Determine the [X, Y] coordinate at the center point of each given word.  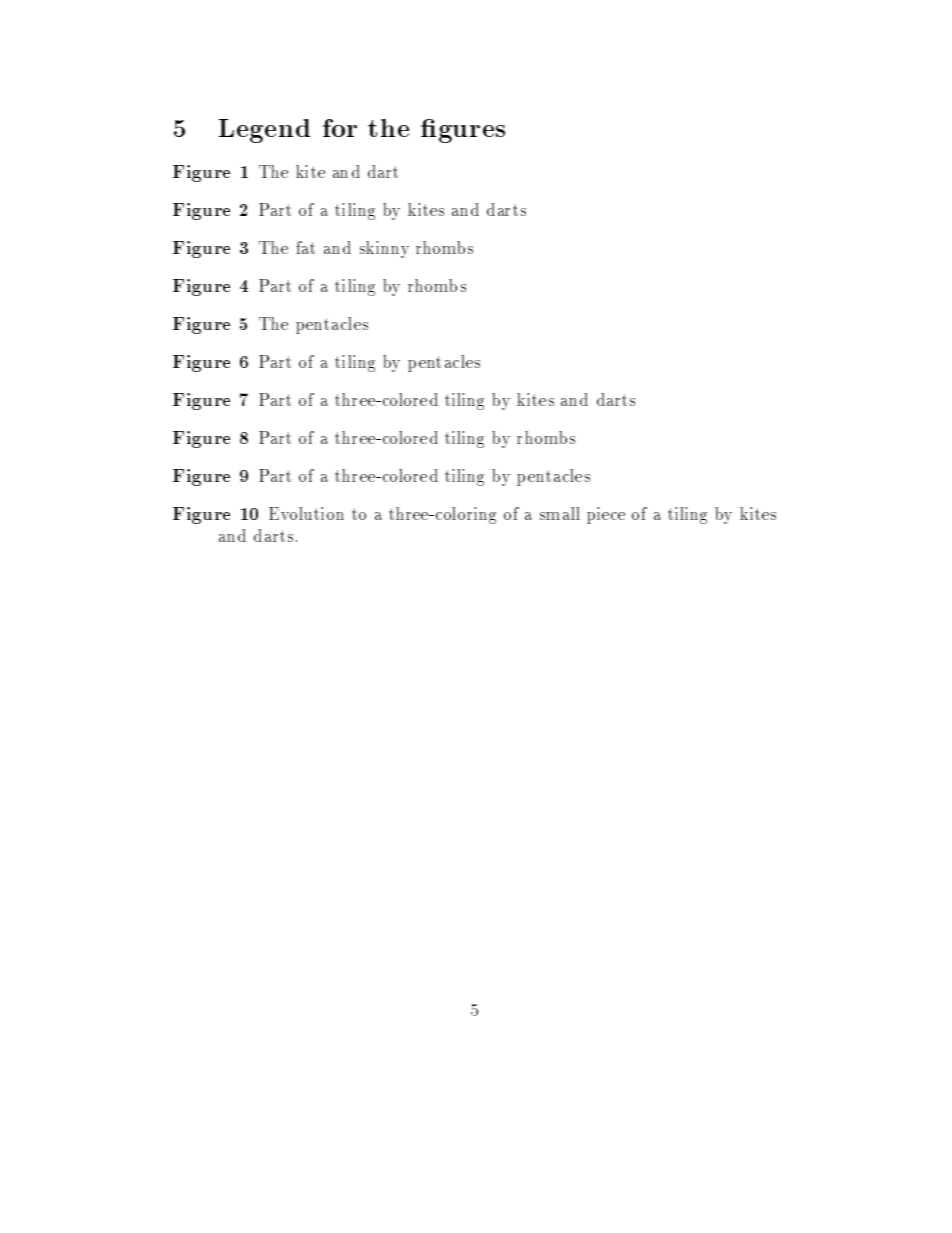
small [560, 513]
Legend [264, 131]
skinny [384, 249]
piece [606, 515]
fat [305, 247]
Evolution [306, 513]
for [340, 128]
